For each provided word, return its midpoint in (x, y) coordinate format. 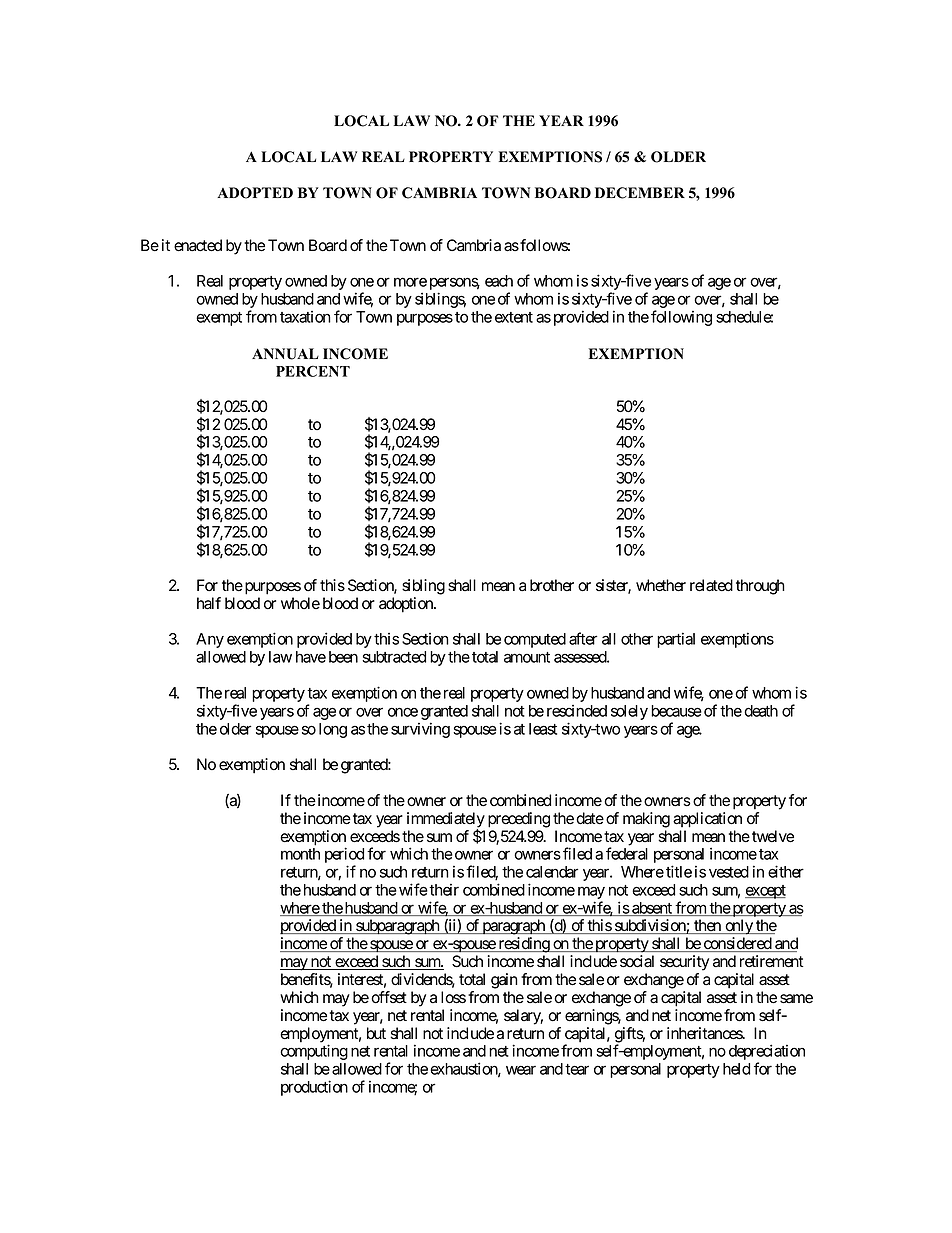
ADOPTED (255, 193)
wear (521, 1070)
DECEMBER (640, 193)
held (736, 1069)
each (499, 281)
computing (314, 1052)
